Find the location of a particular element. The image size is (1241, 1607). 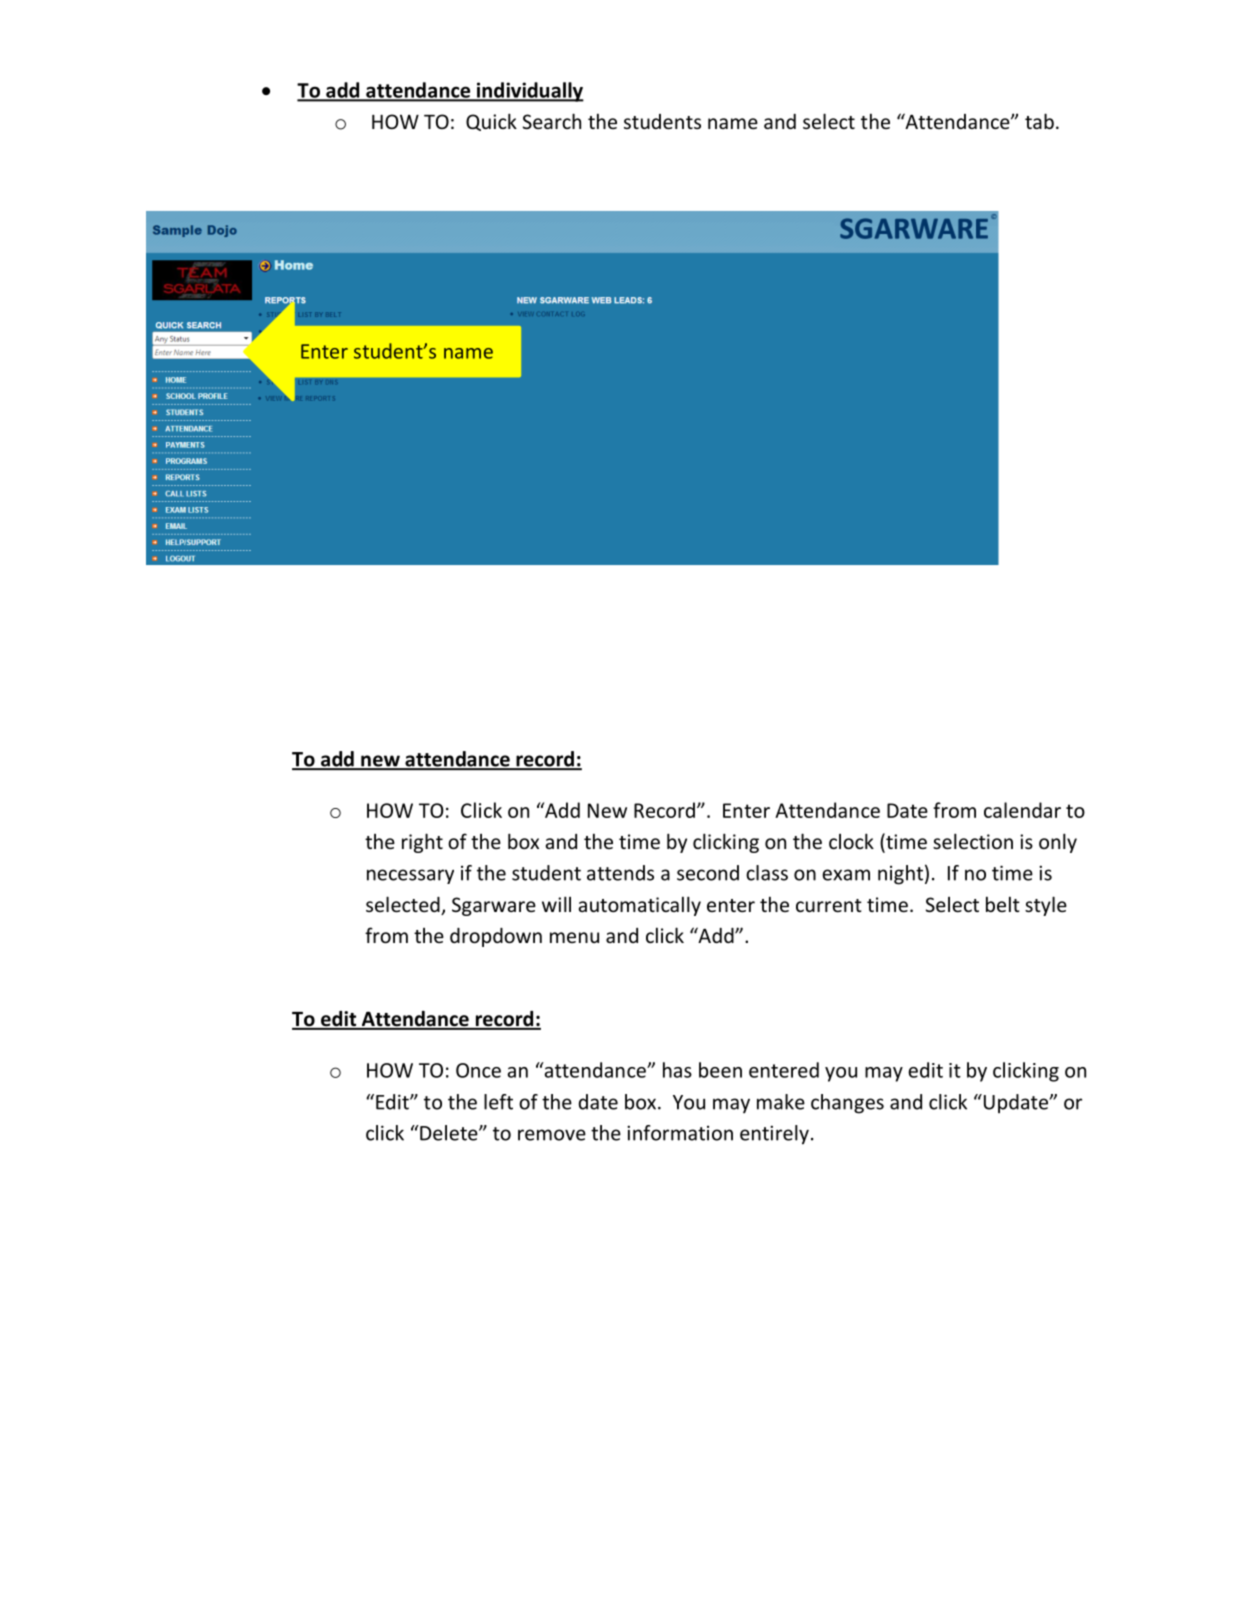

only is located at coordinates (1058, 843).
